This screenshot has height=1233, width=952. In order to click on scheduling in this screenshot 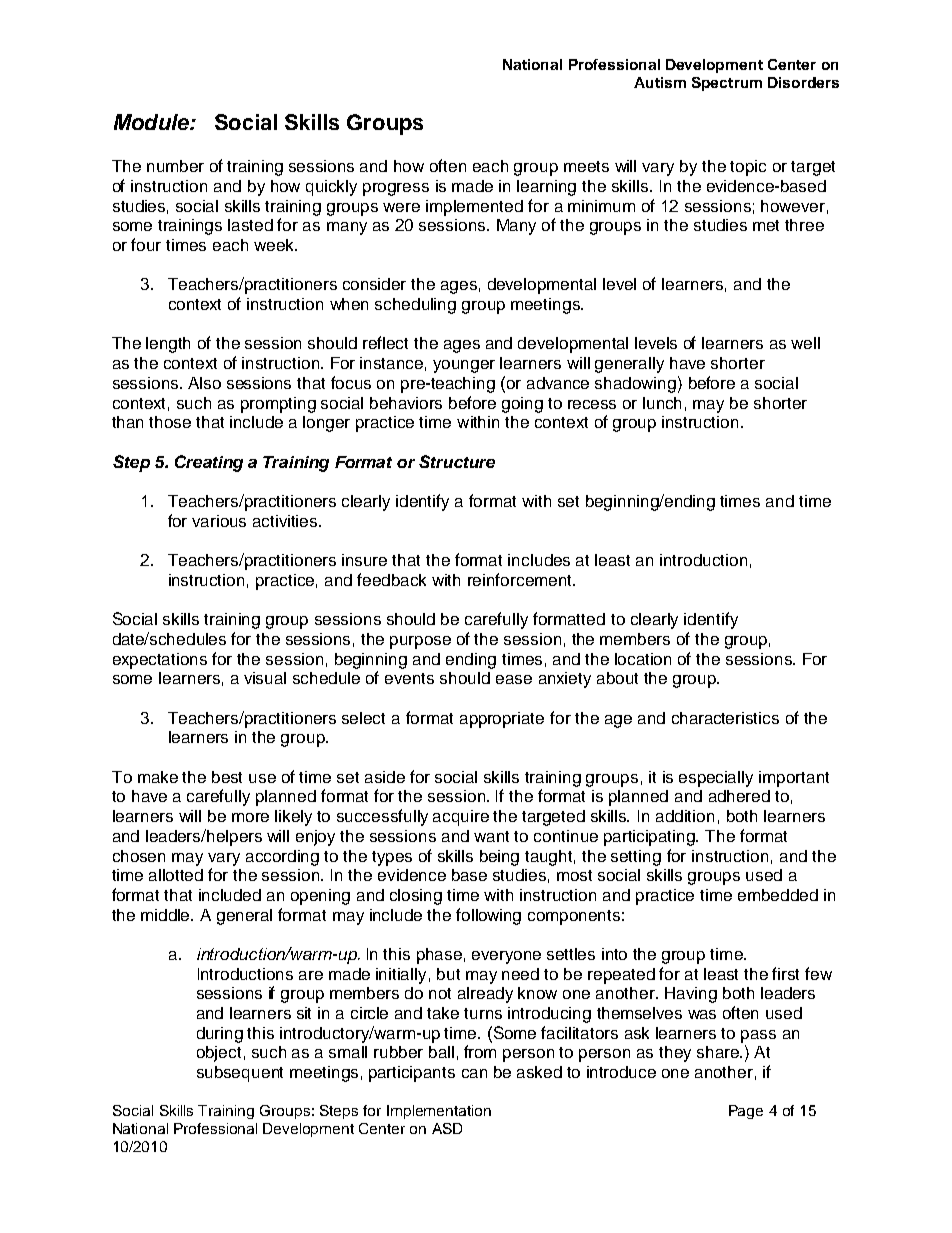, I will do `click(415, 306)`.
